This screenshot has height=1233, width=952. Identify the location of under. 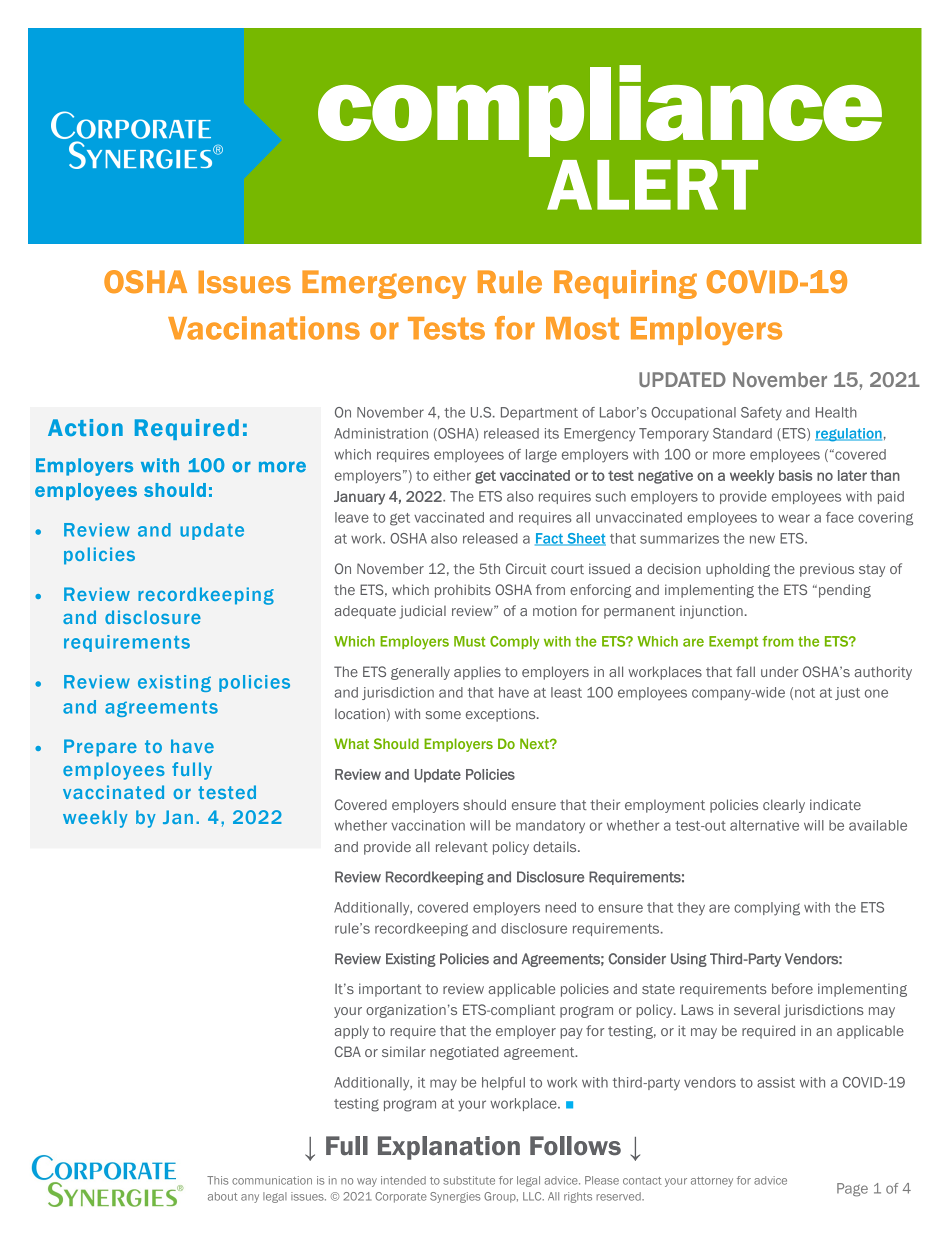
(779, 671).
